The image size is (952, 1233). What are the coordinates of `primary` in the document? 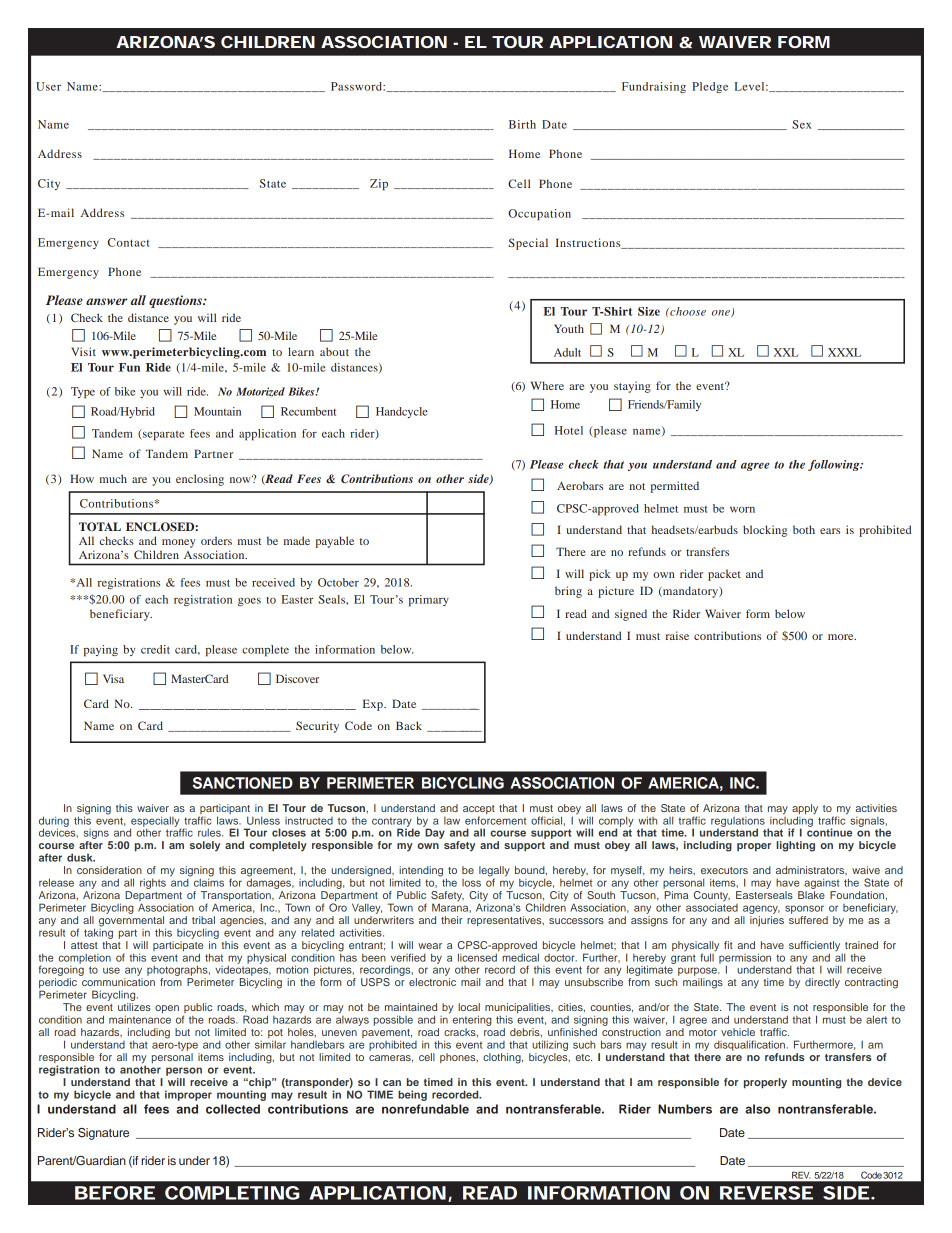 It's located at (429, 601).
